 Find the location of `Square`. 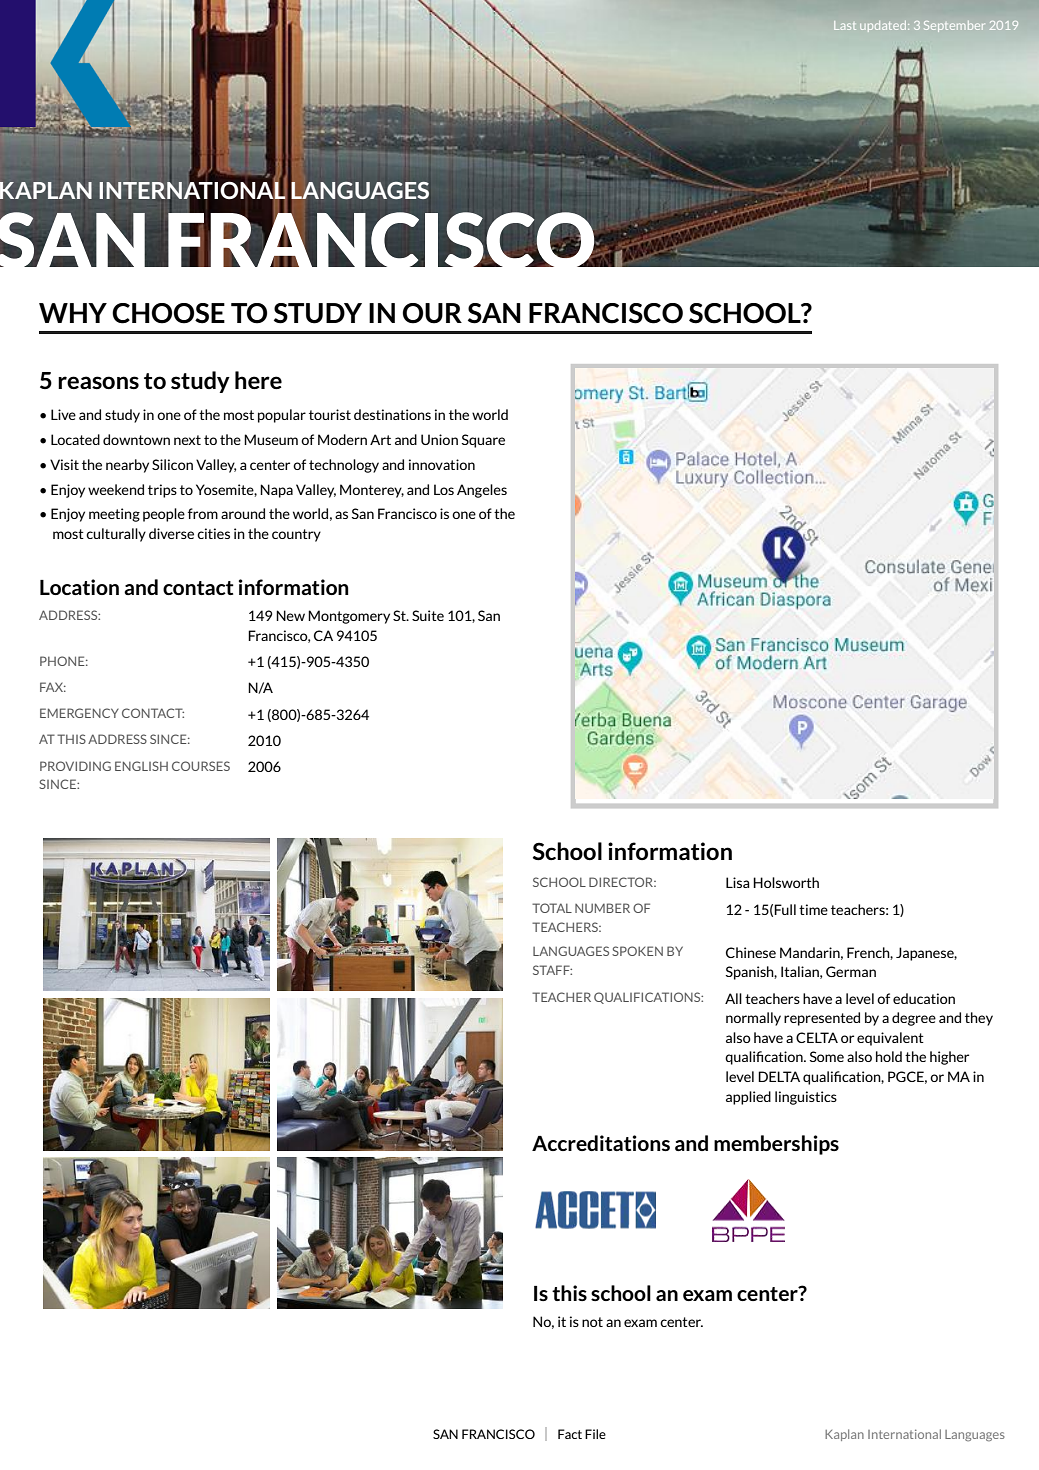

Square is located at coordinates (483, 441).
